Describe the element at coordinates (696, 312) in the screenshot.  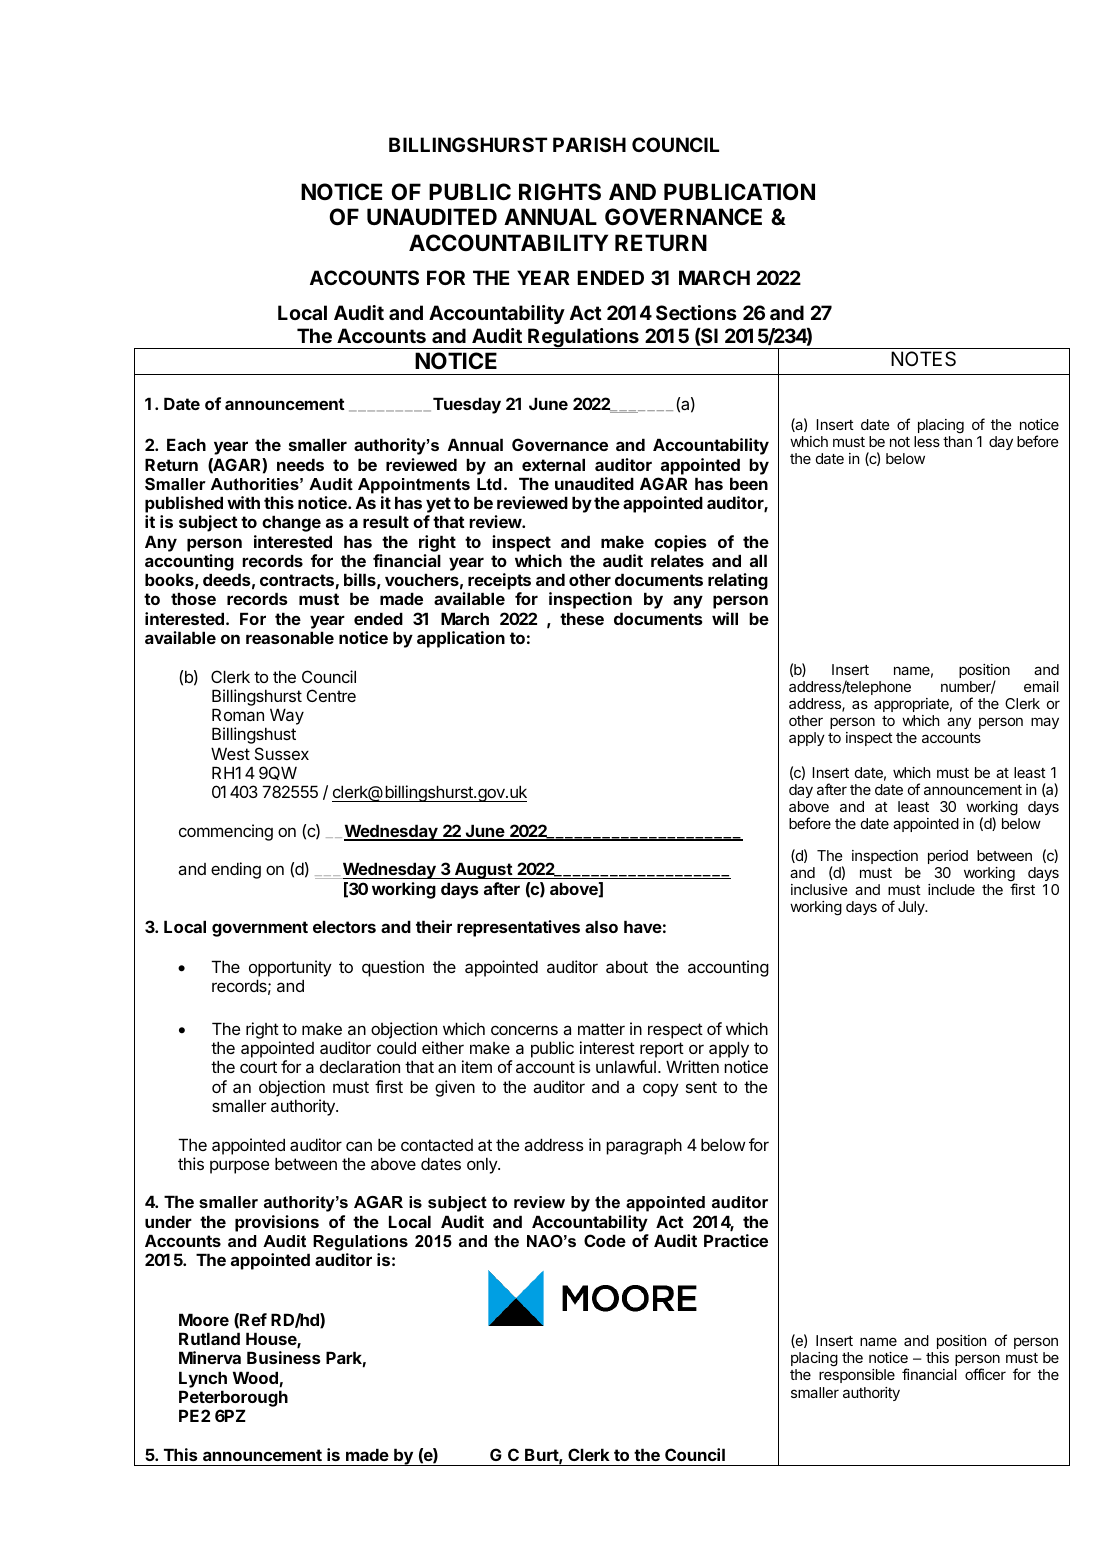
I see `Sections` at that location.
